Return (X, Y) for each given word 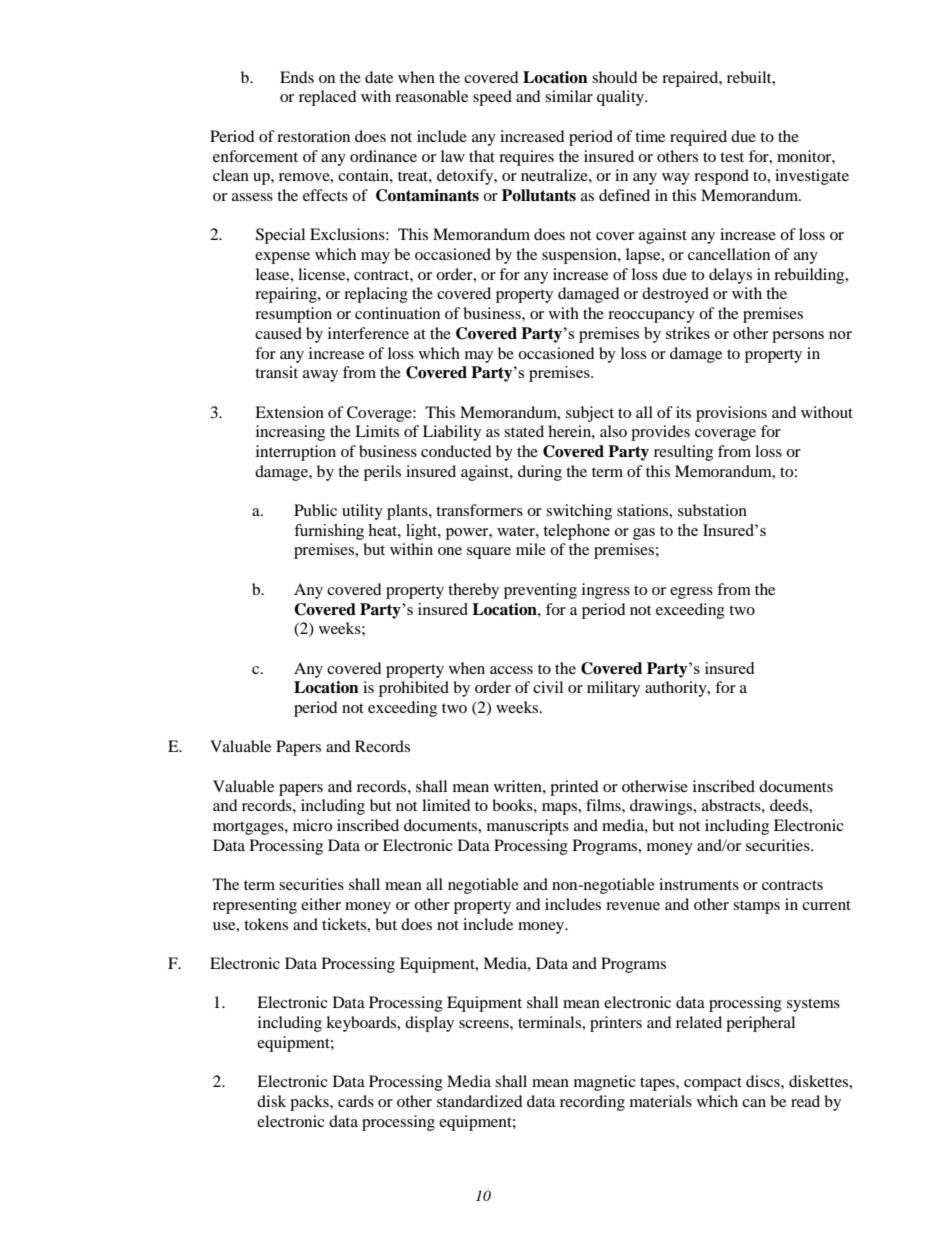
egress (691, 593)
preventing (540, 591)
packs (310, 1103)
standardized (480, 1101)
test (732, 157)
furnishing (329, 532)
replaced (328, 98)
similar (569, 96)
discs (764, 1081)
